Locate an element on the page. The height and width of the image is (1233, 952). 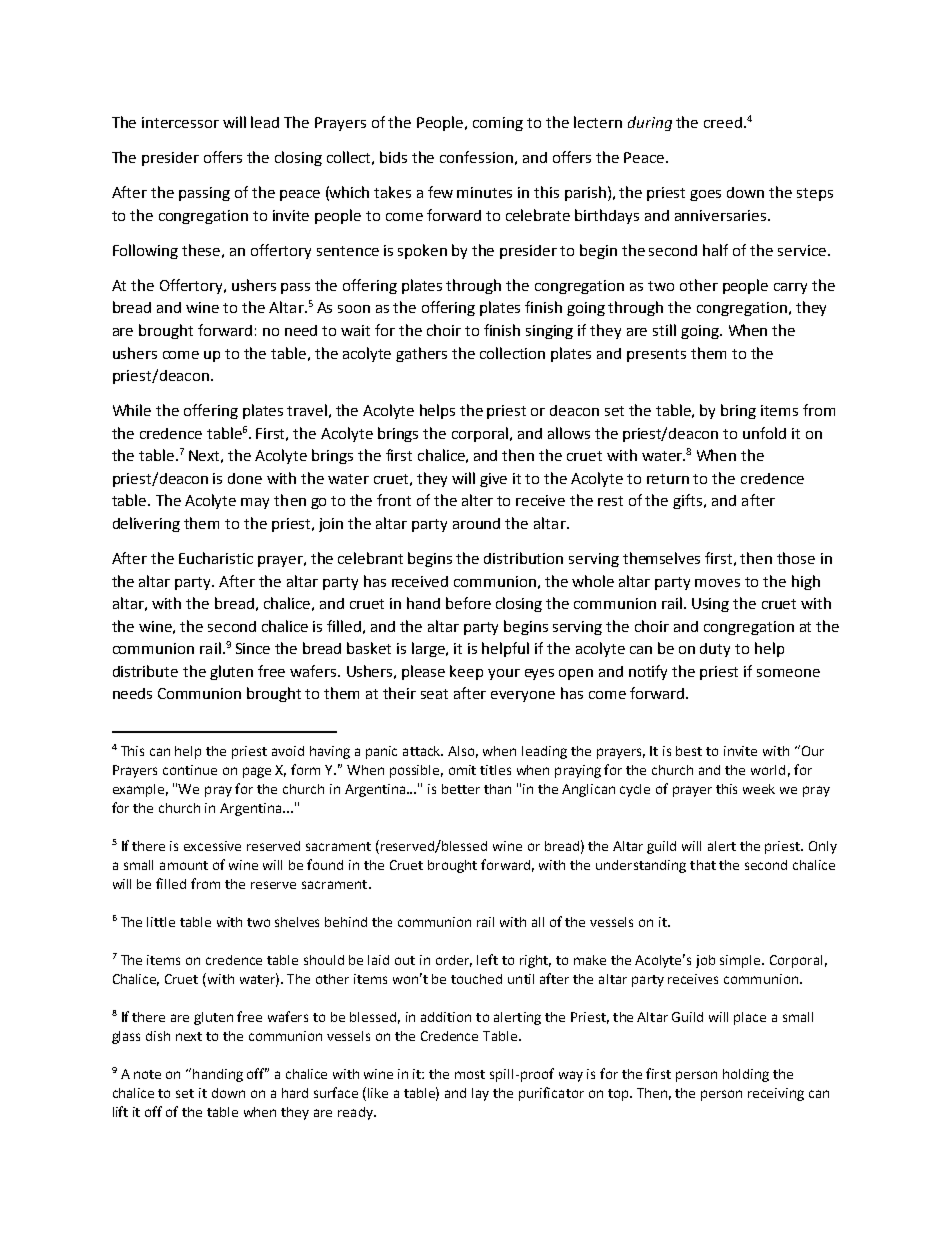
intercessor is located at coordinates (180, 122).
